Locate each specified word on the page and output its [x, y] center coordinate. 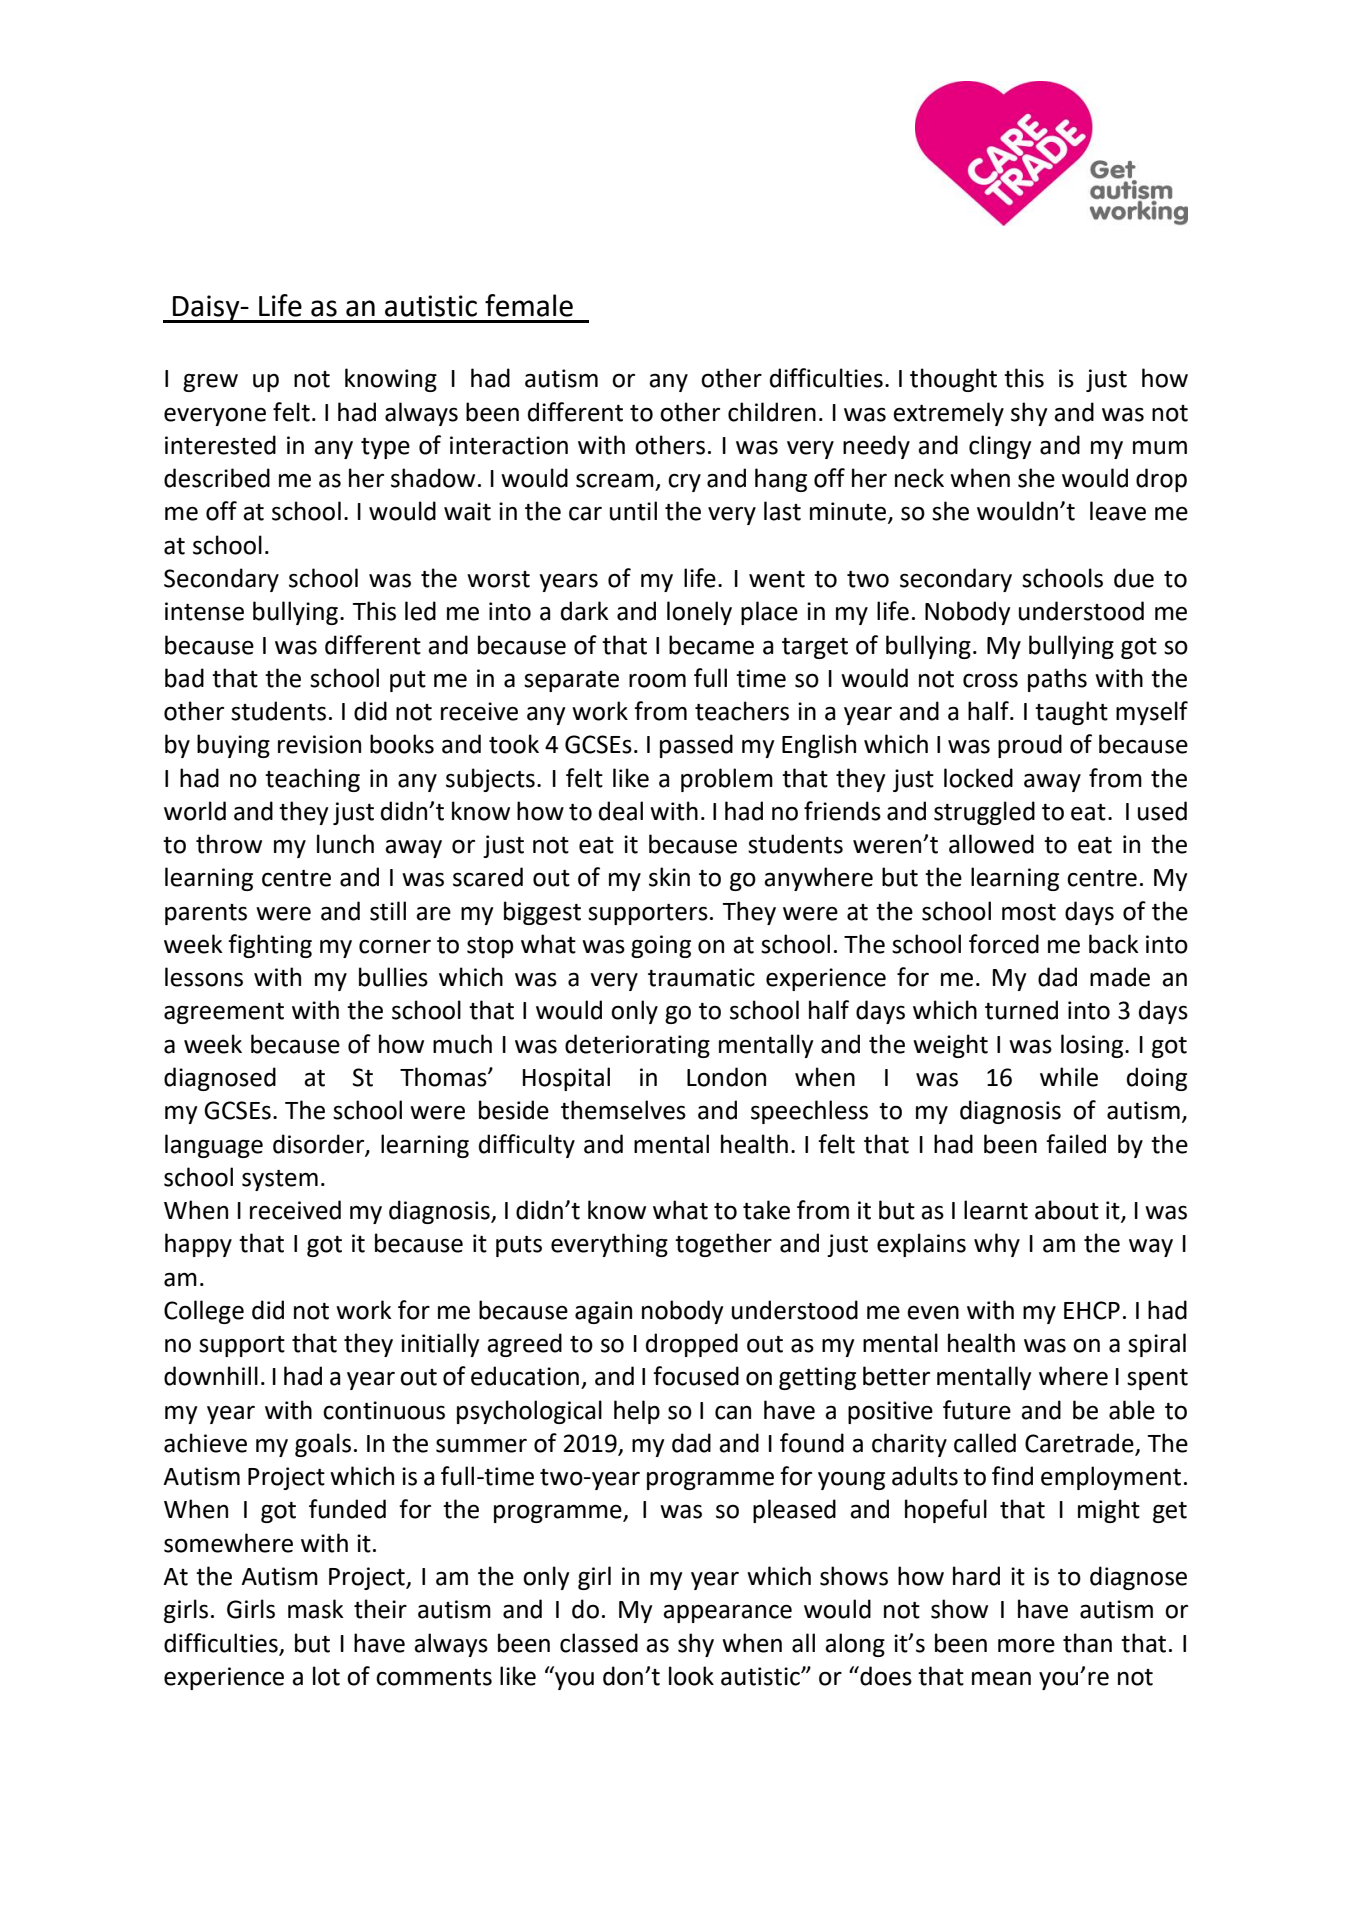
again [603, 1312]
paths [1057, 680]
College [204, 1312]
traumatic [701, 977]
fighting [270, 946]
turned [1021, 1010]
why [997, 1245]
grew [210, 382]
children [772, 412]
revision [319, 744]
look [691, 1676]
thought [953, 380]
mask [316, 1609]
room [657, 680]
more [1026, 1645]
